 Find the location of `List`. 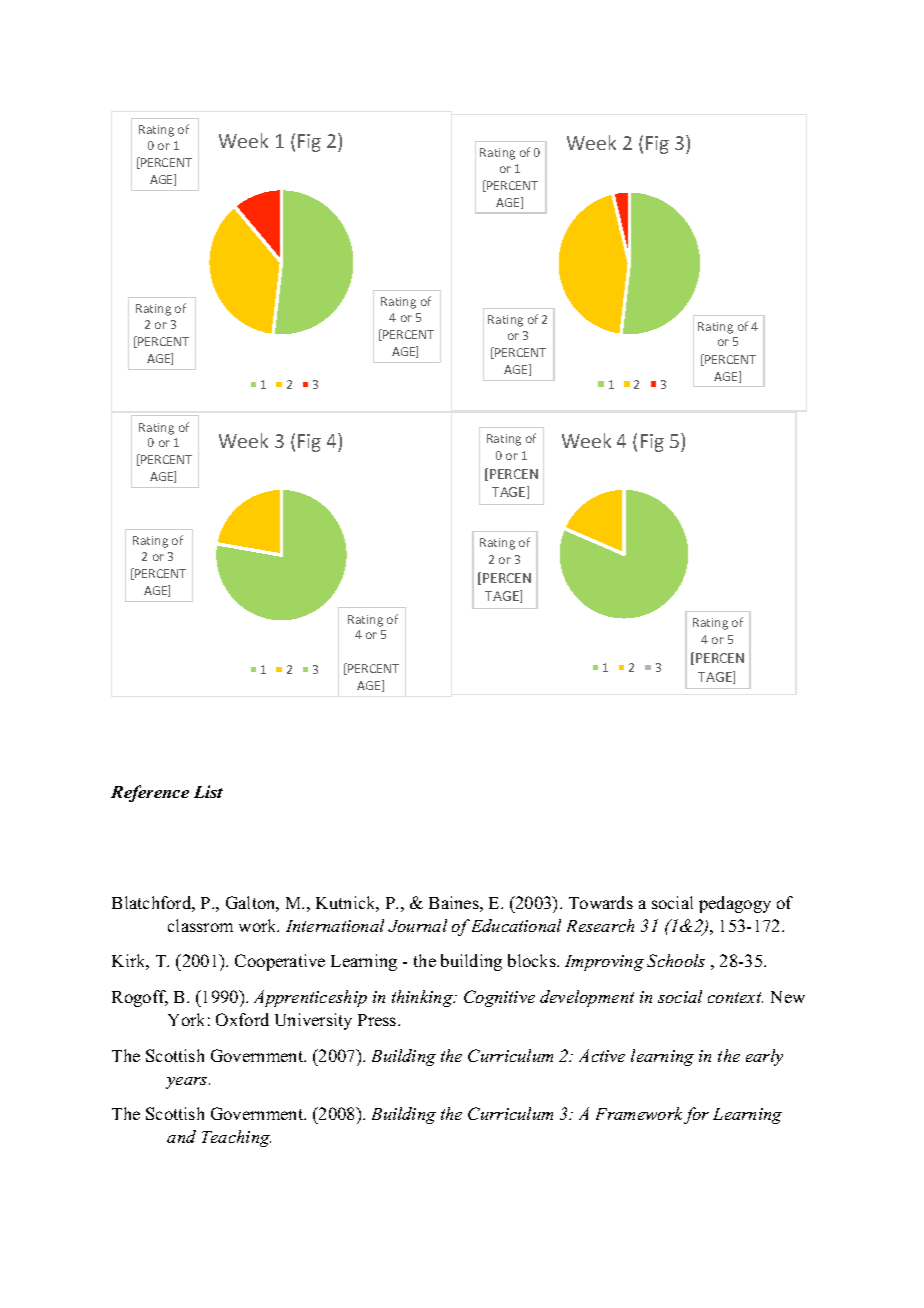

List is located at coordinates (208, 791).
